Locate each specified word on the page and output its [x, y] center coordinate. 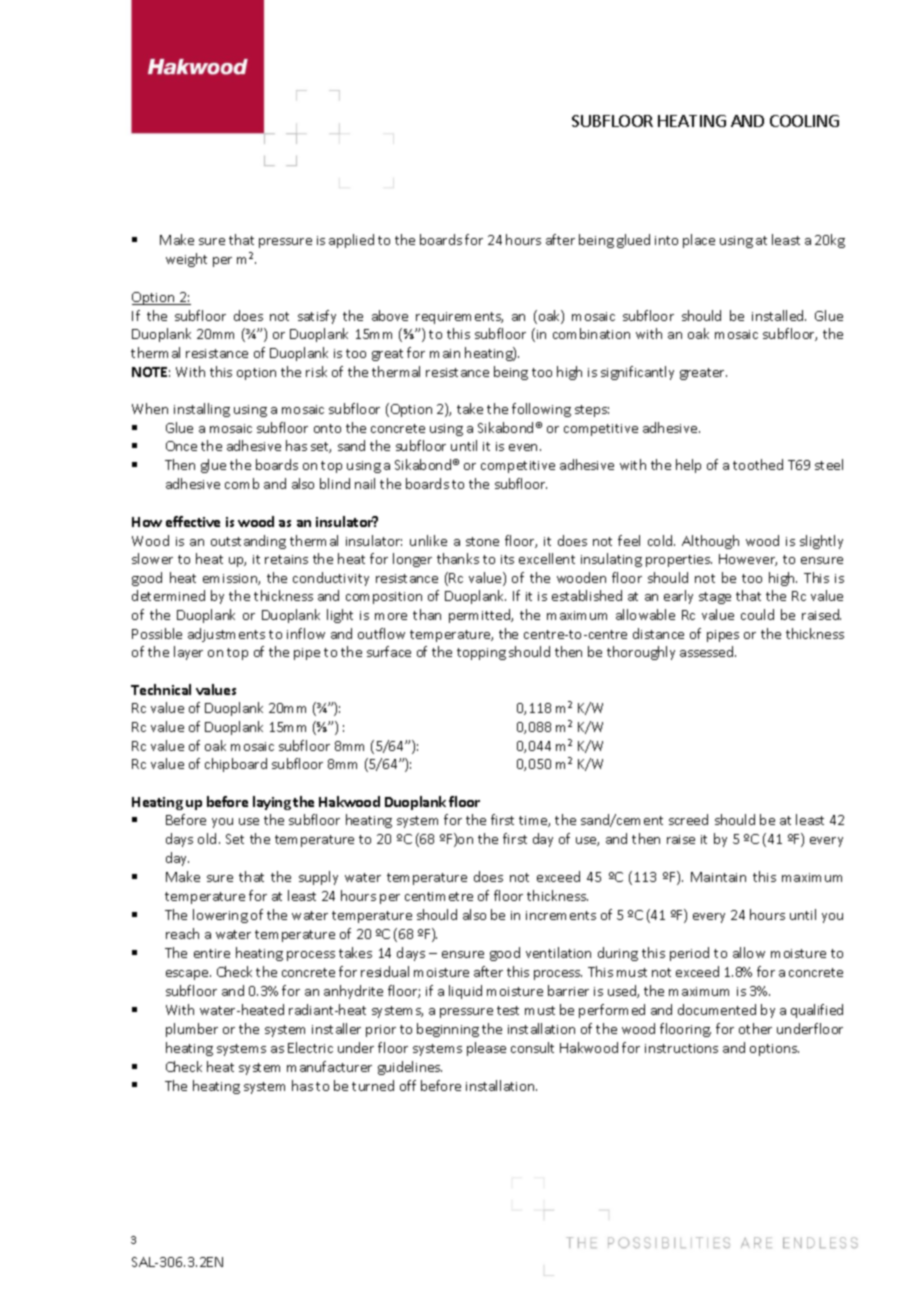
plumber [192, 1030]
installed [779, 315]
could [757, 614]
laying [272, 803]
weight [186, 260]
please [486, 1049]
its [507, 559]
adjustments [226, 635]
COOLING [804, 121]
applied [351, 241]
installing [202, 410]
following [541, 410]
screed [688, 819]
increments [561, 915]
